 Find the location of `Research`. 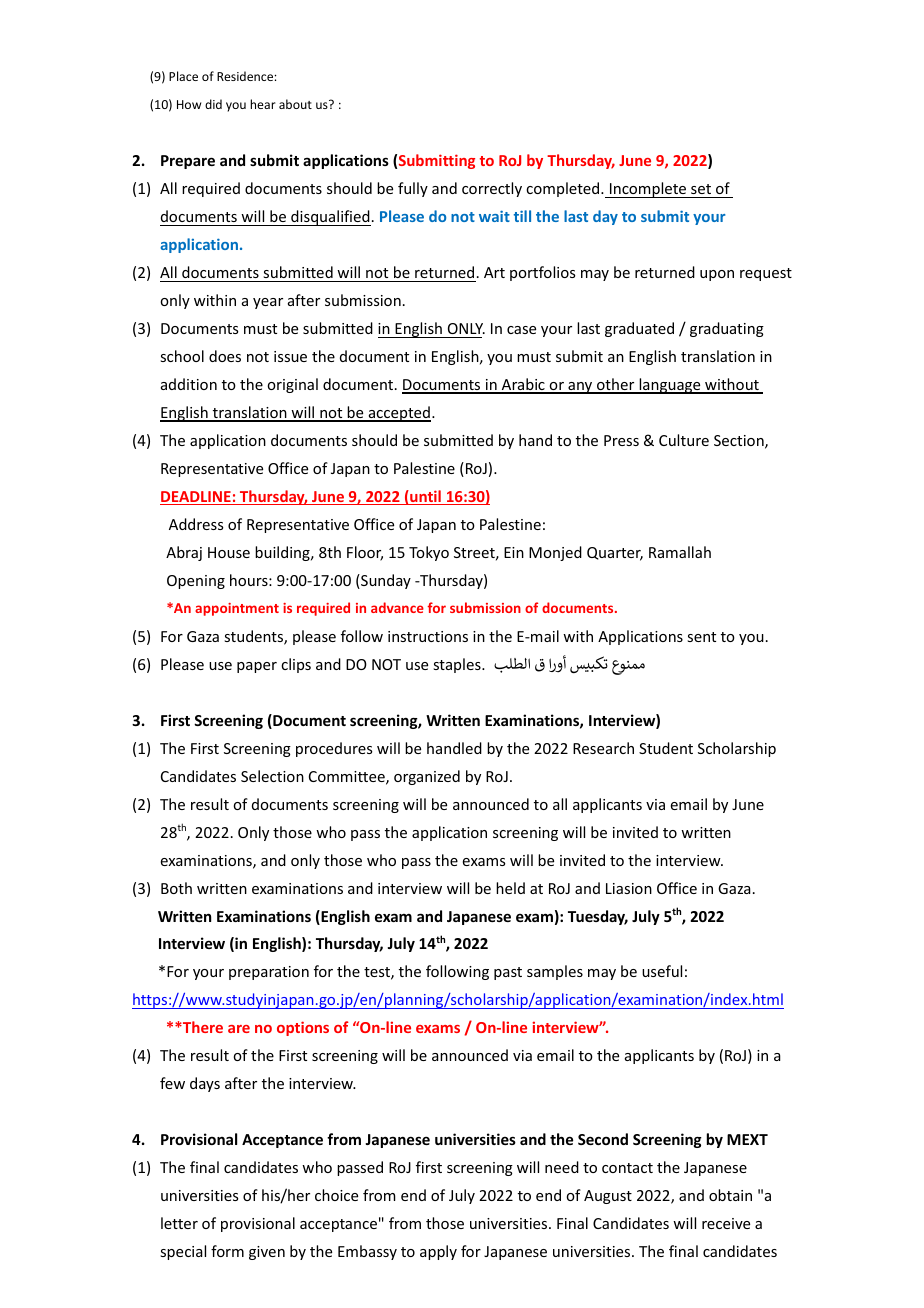

Research is located at coordinates (603, 748).
